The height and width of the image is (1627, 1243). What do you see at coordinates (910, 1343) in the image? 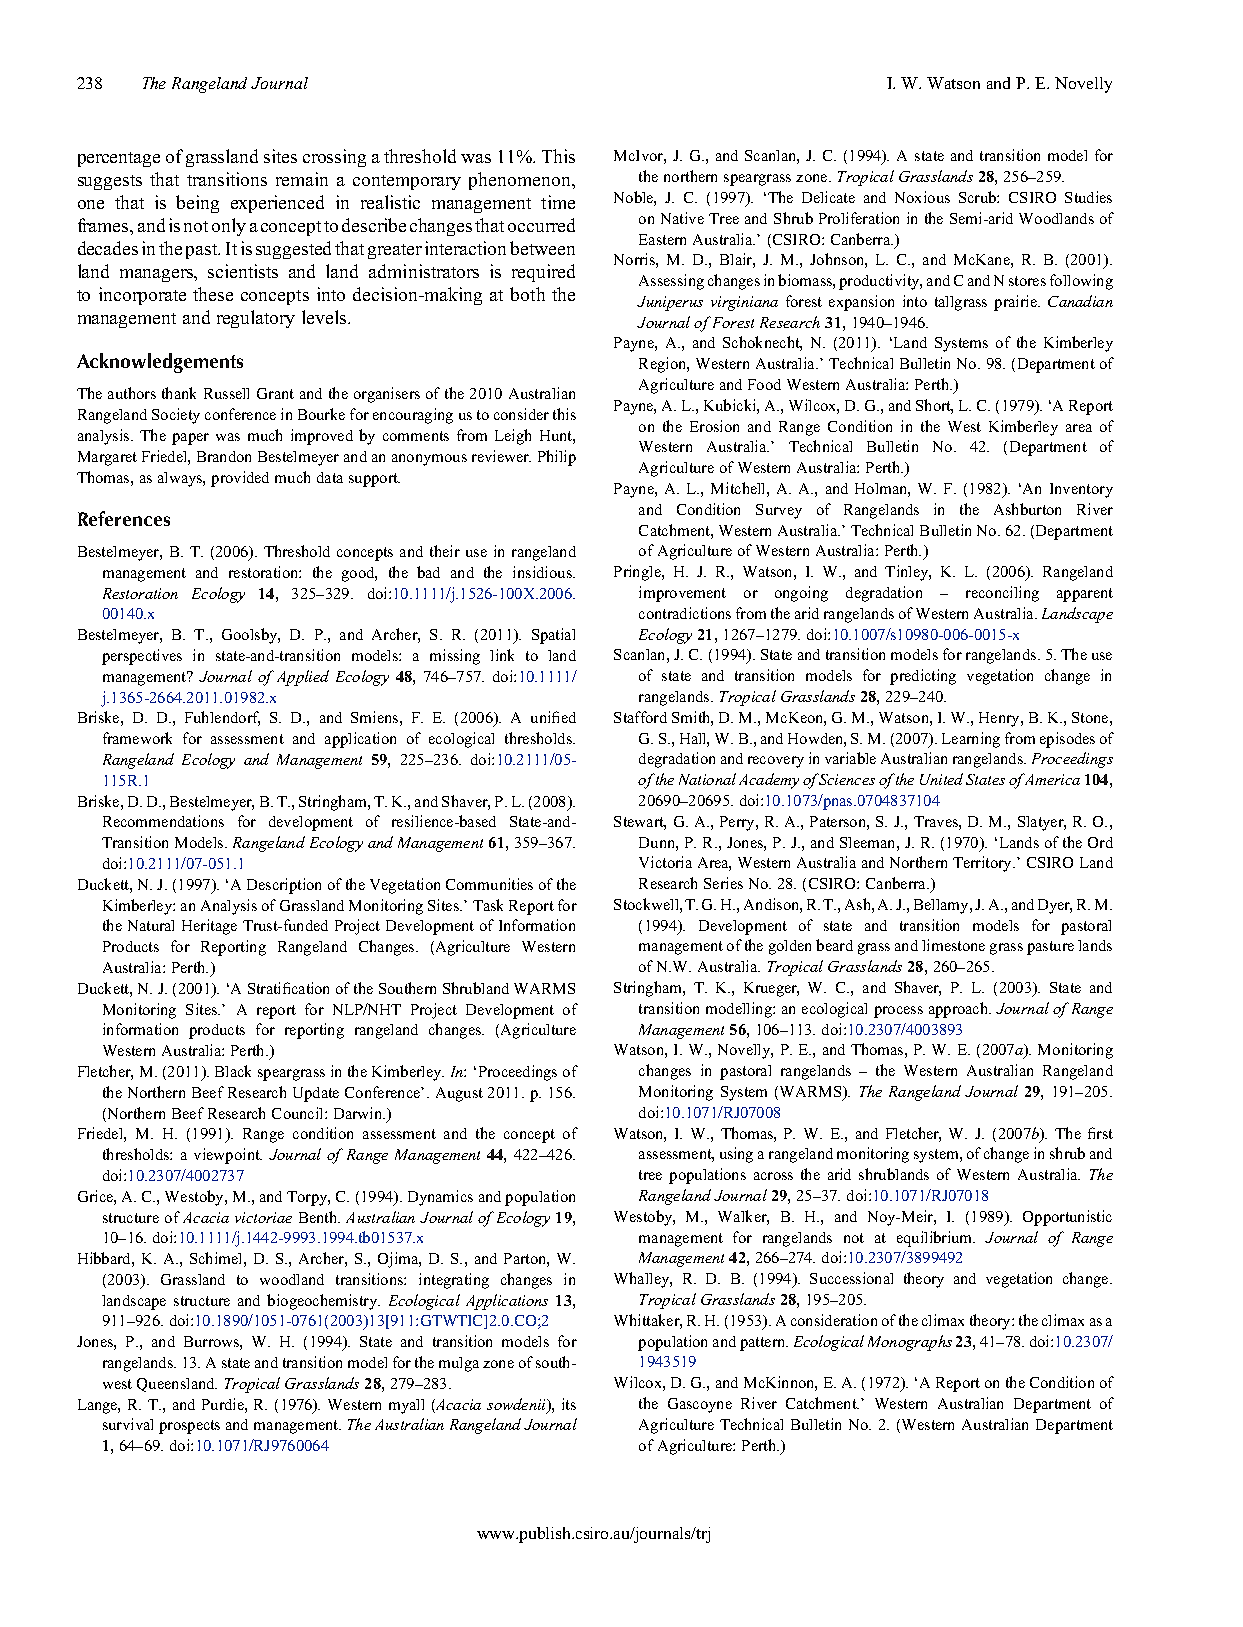
I see `Monographs` at bounding box center [910, 1343].
